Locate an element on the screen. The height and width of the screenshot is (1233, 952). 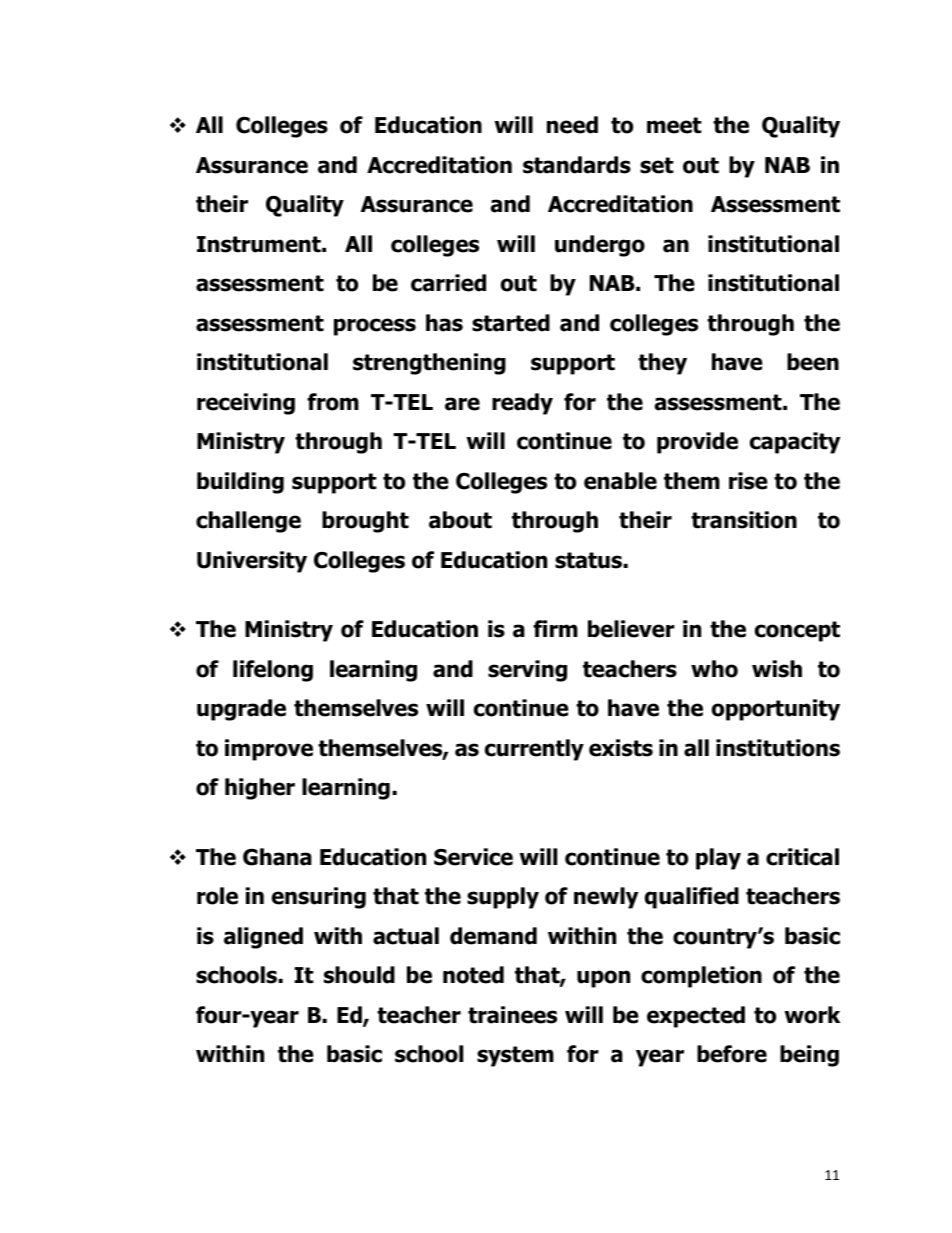
trainees is located at coordinates (512, 1015).
